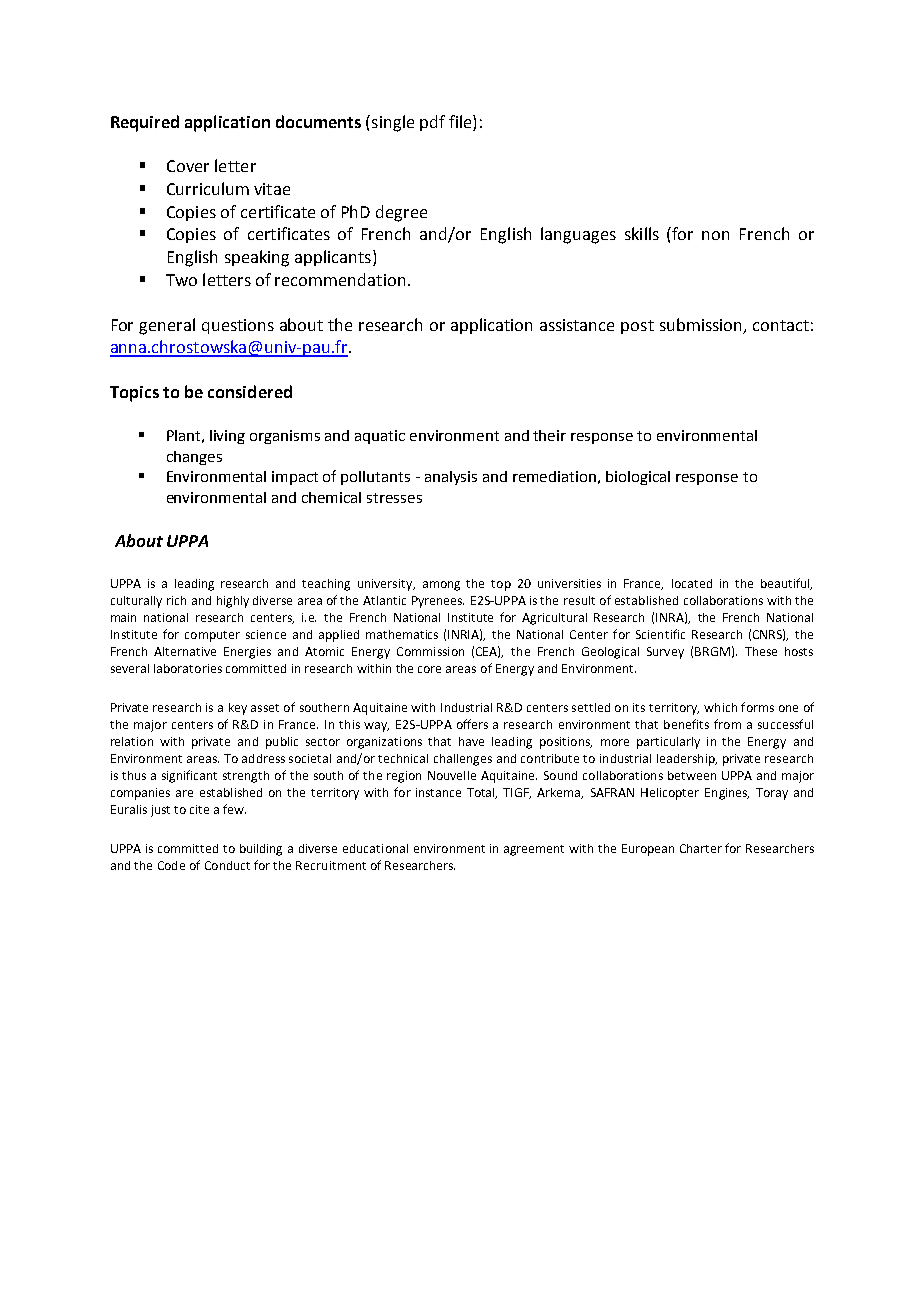 This document has height=1308, width=924. Describe the element at coordinates (700, 324) in the document. I see `submission` at that location.
